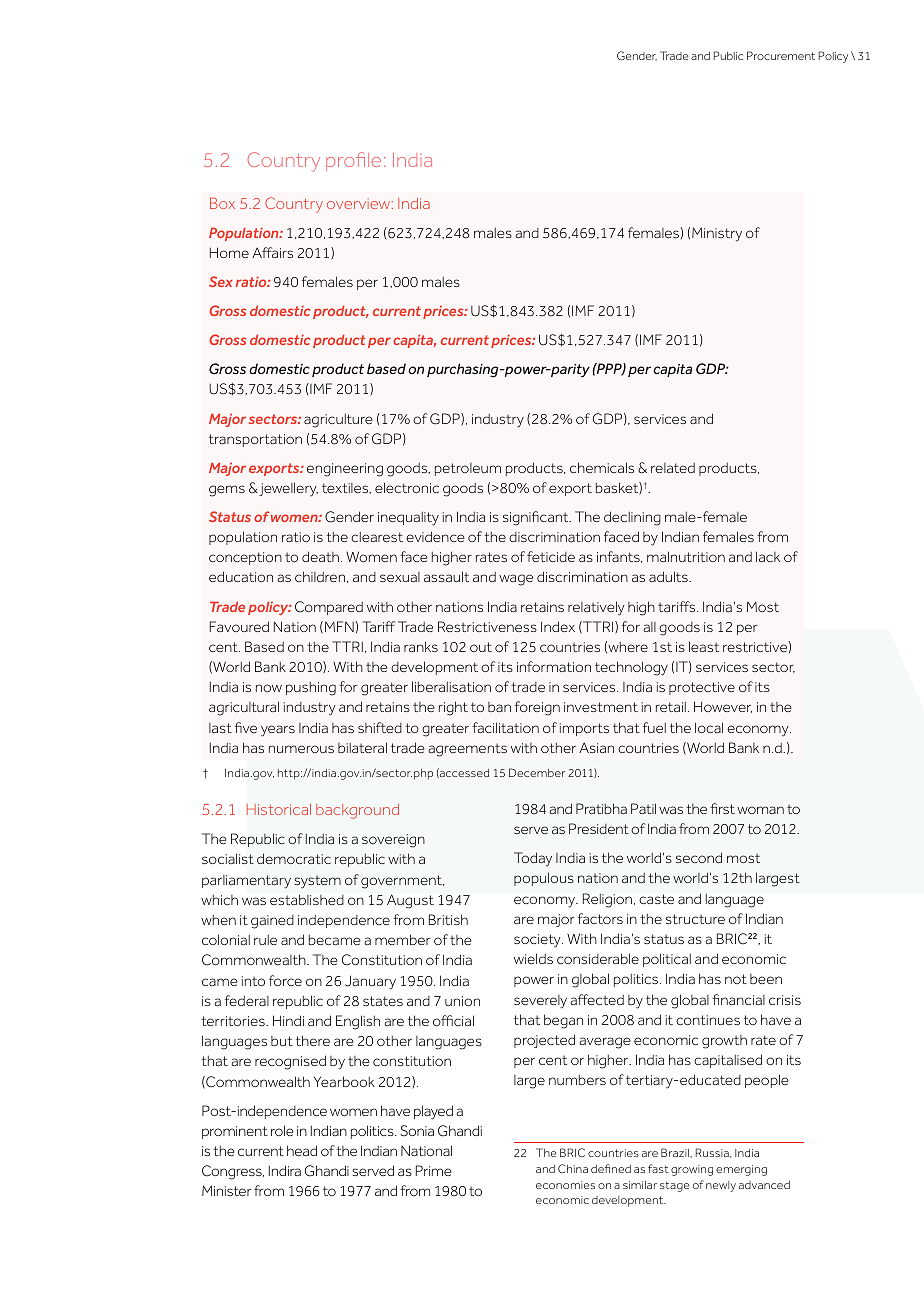 The height and width of the screenshot is (1308, 924). I want to click on transportation, so click(255, 440).
